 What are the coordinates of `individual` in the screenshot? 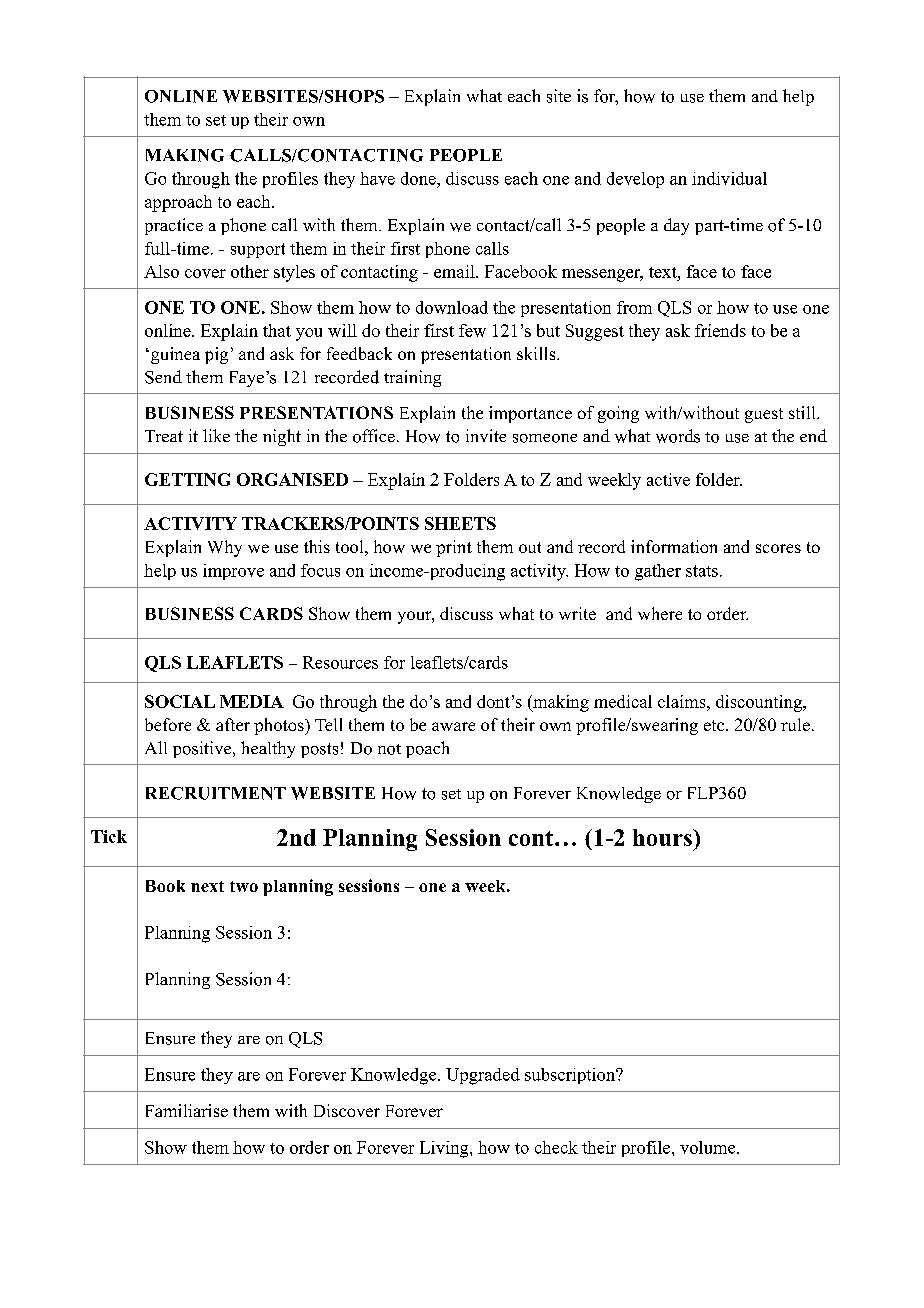 It's located at (729, 178).
